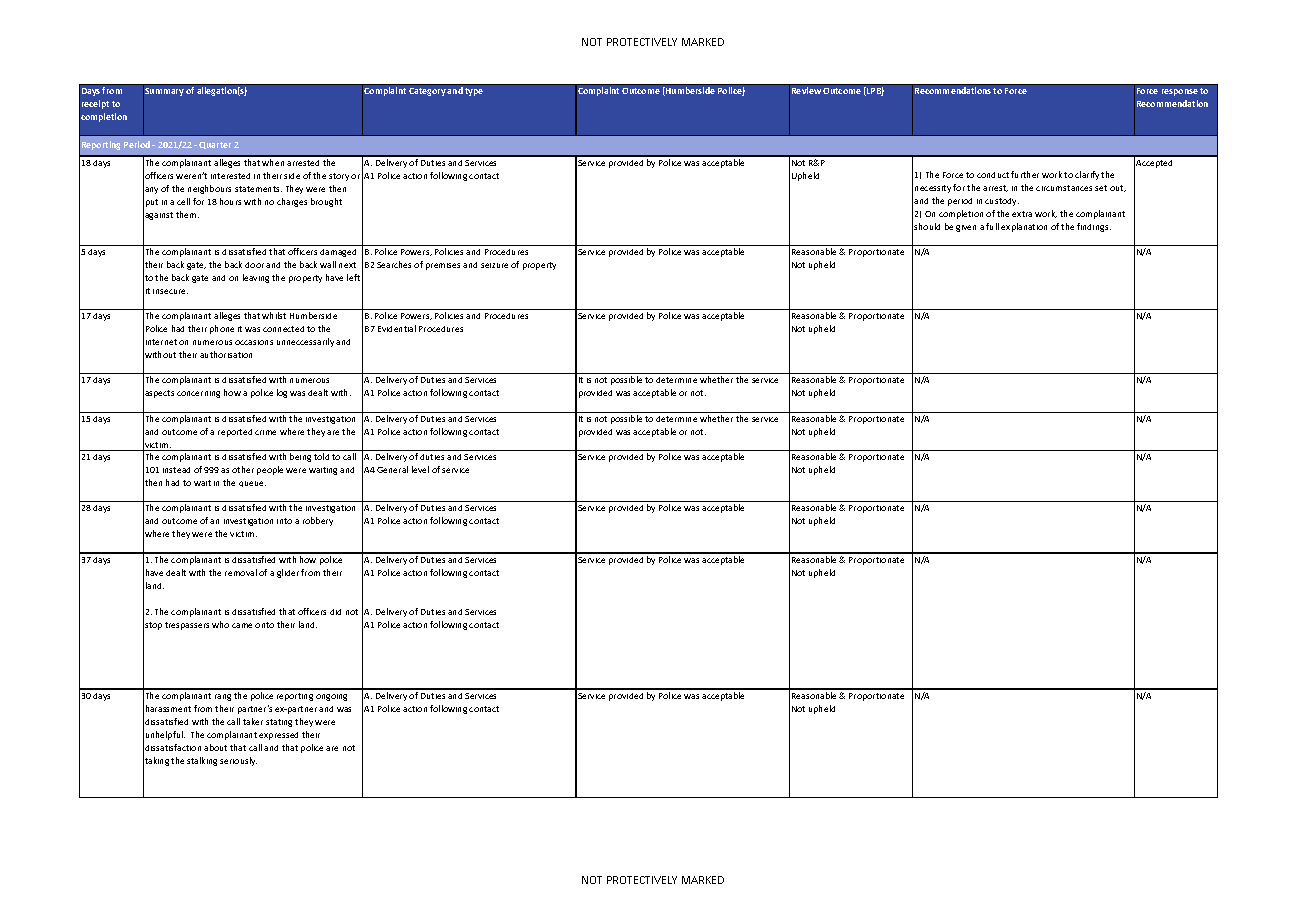 Image resolution: width=1308 pixels, height=924 pixels. What do you see at coordinates (1094, 227) in the page?
I see `findings` at bounding box center [1094, 227].
